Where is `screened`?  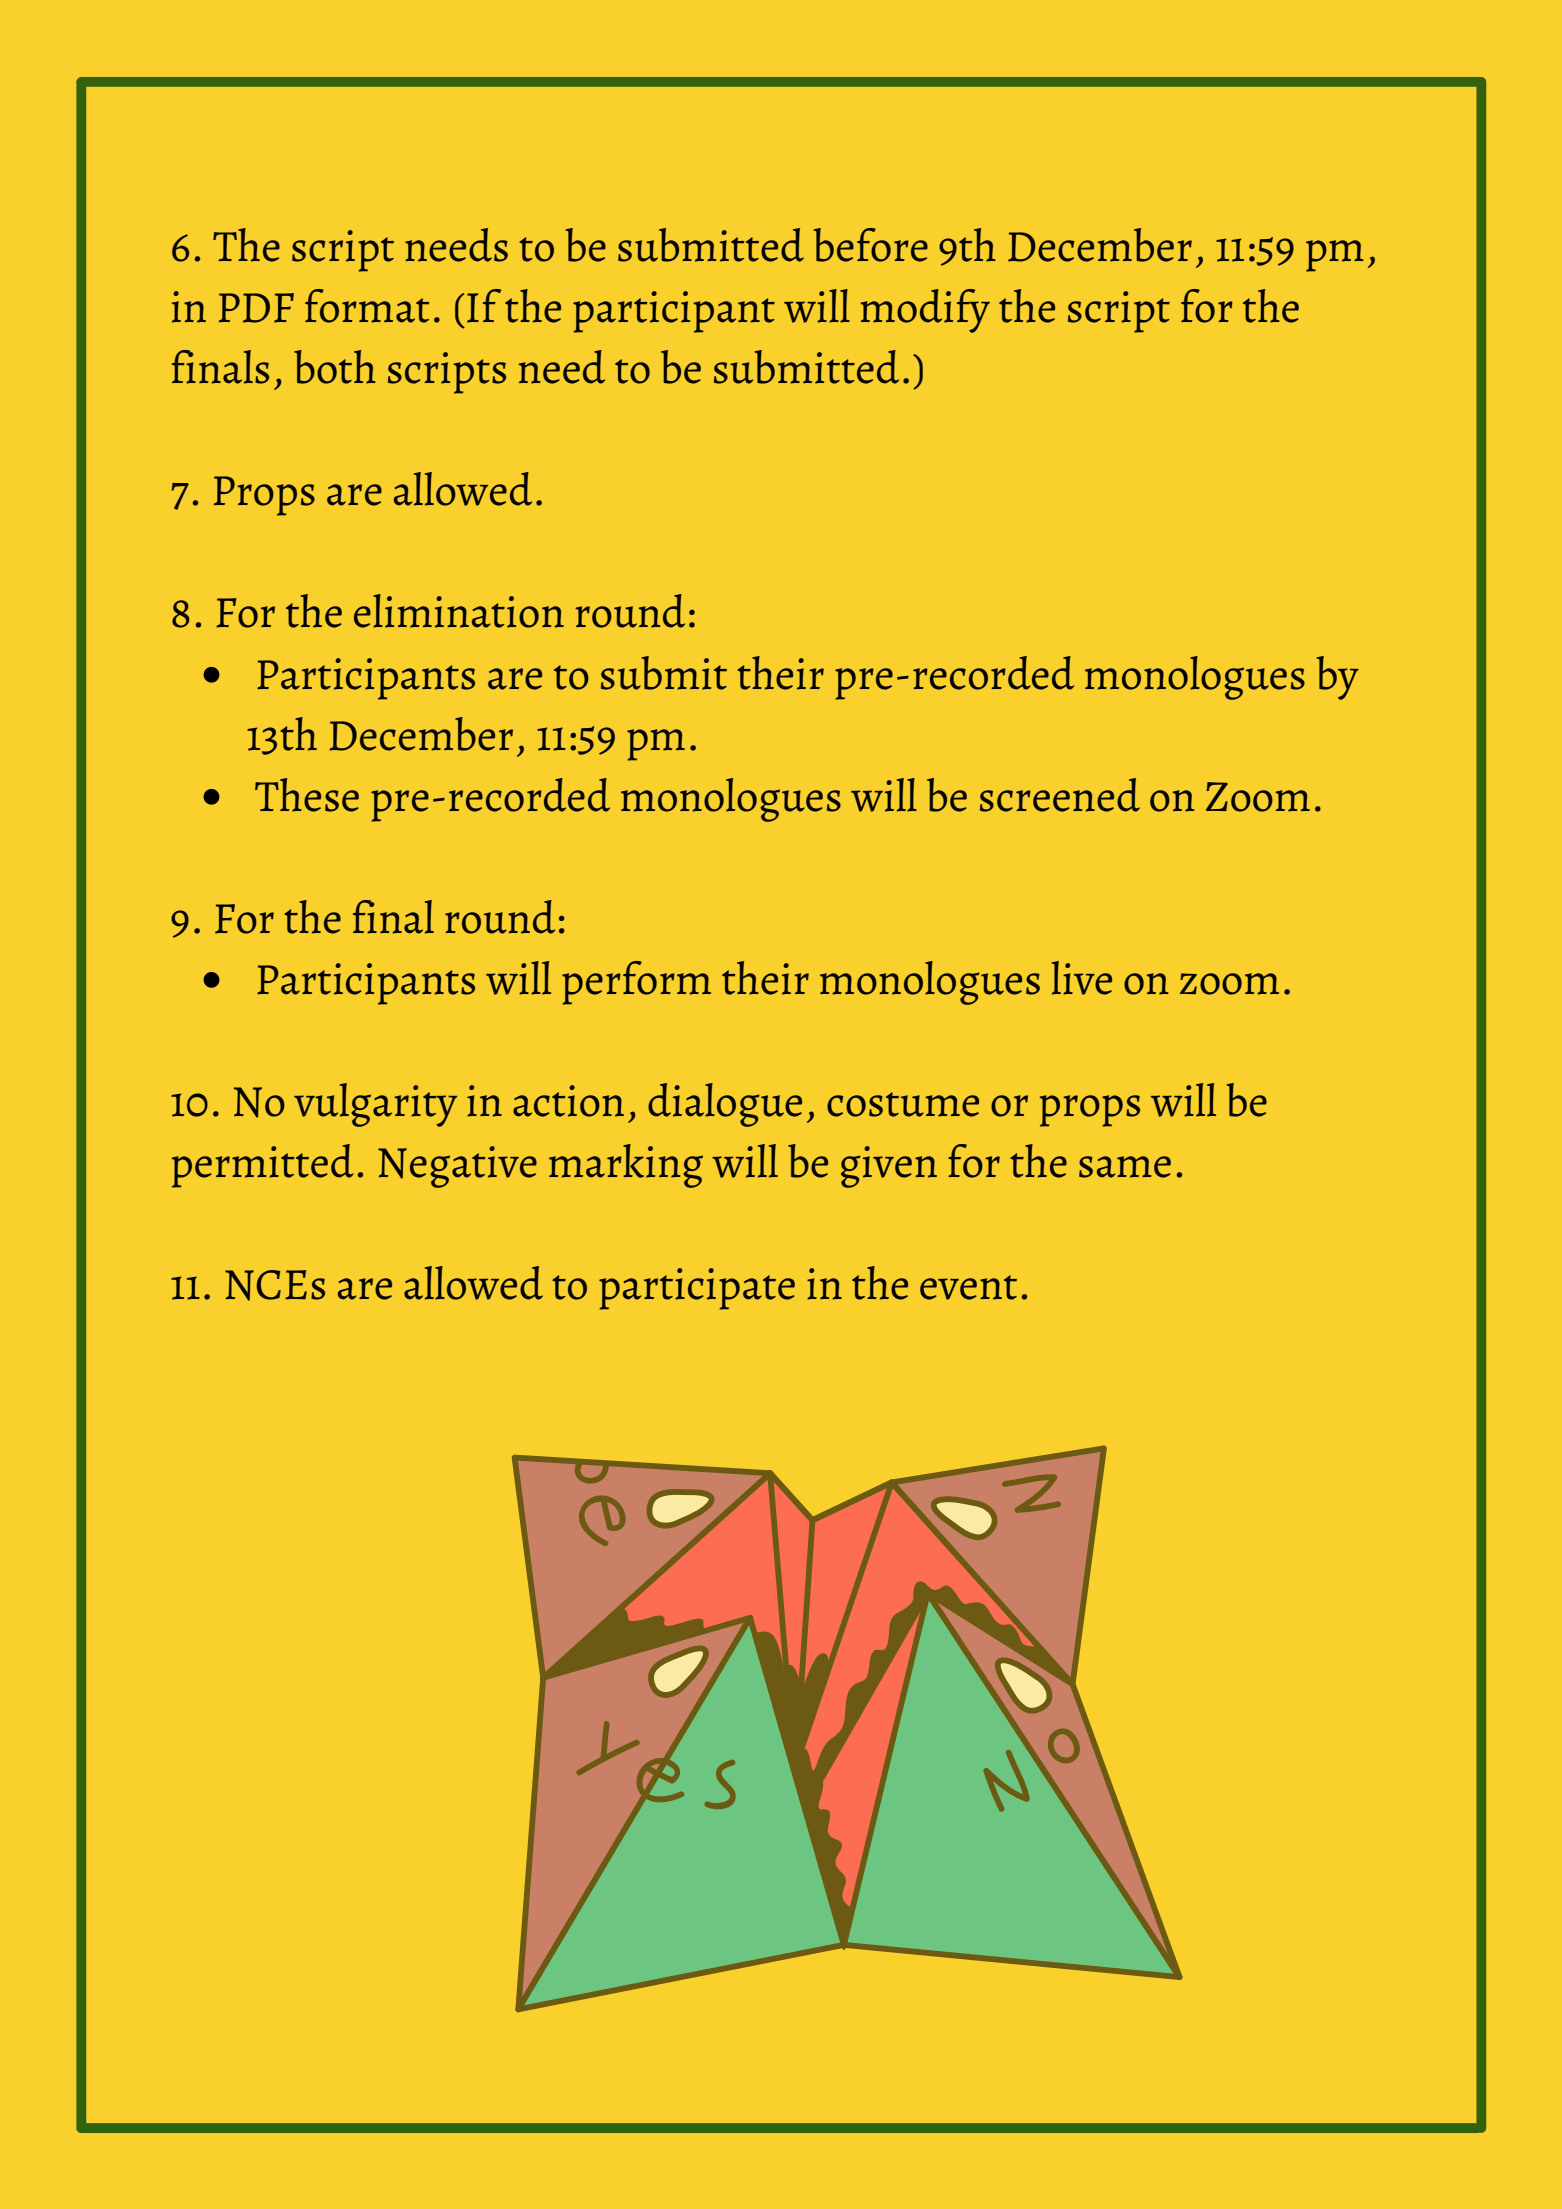
screened is located at coordinates (1060, 795).
